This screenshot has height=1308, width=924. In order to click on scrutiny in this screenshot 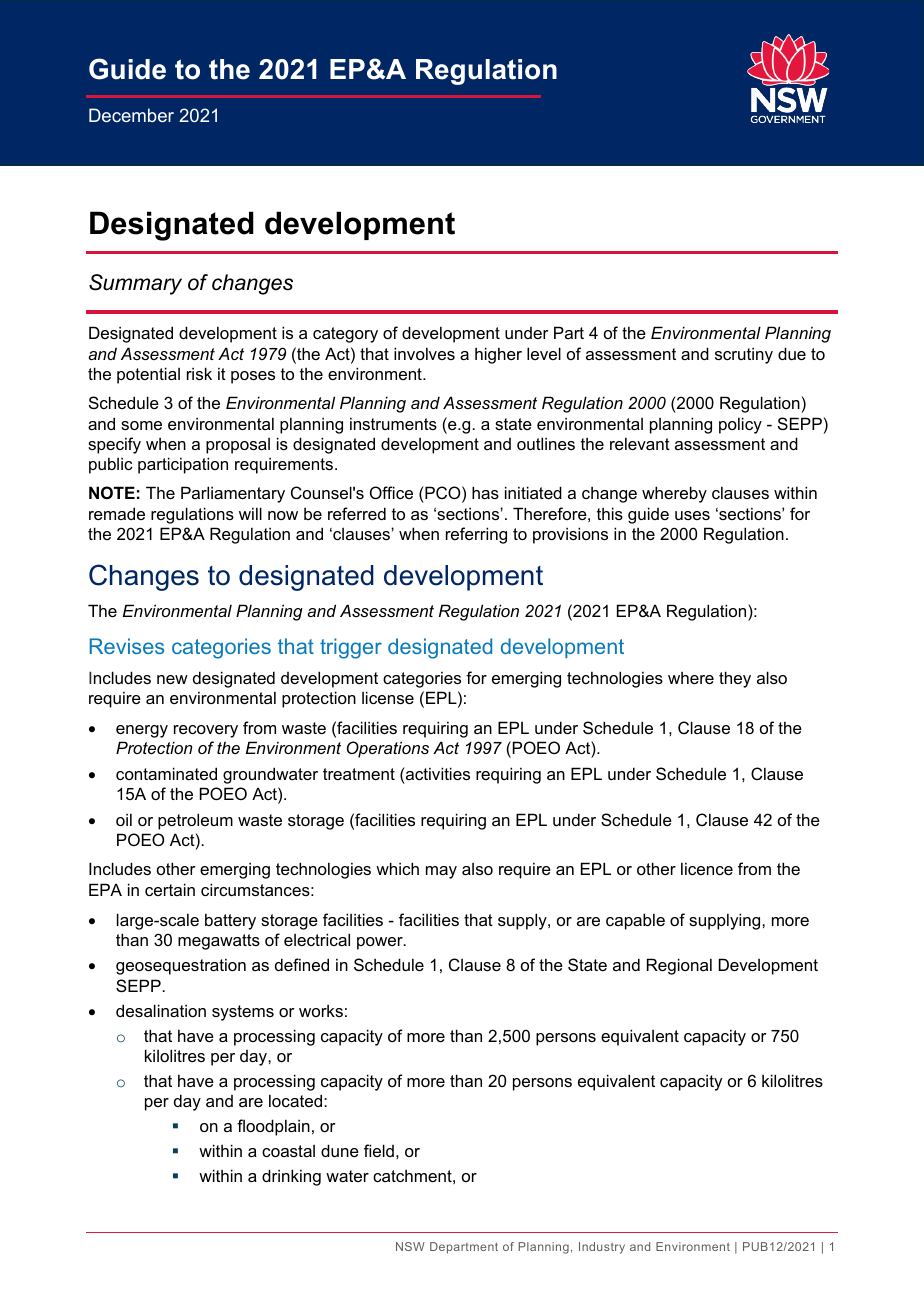, I will do `click(744, 355)`.
